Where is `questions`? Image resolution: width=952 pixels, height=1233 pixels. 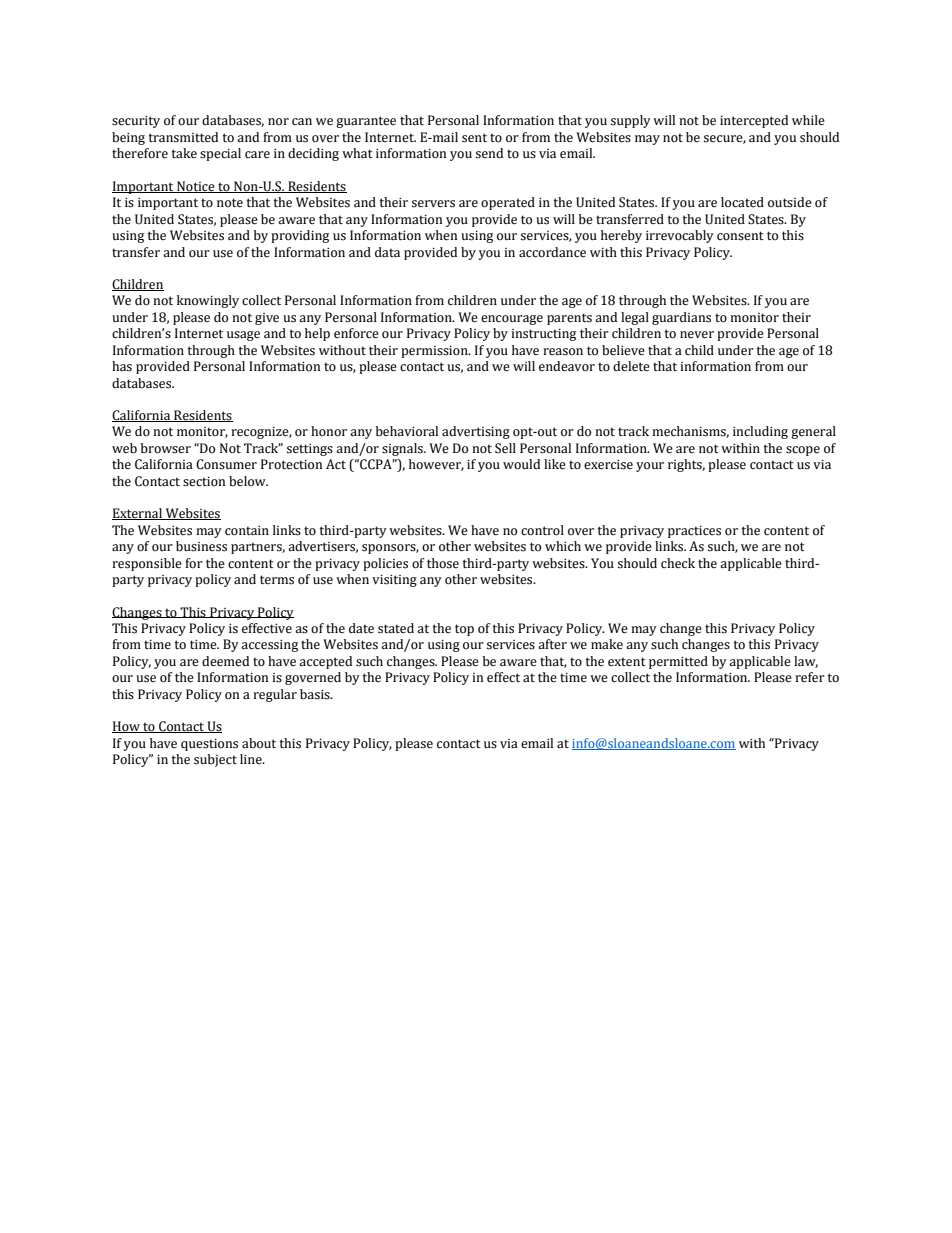
questions is located at coordinates (209, 745).
